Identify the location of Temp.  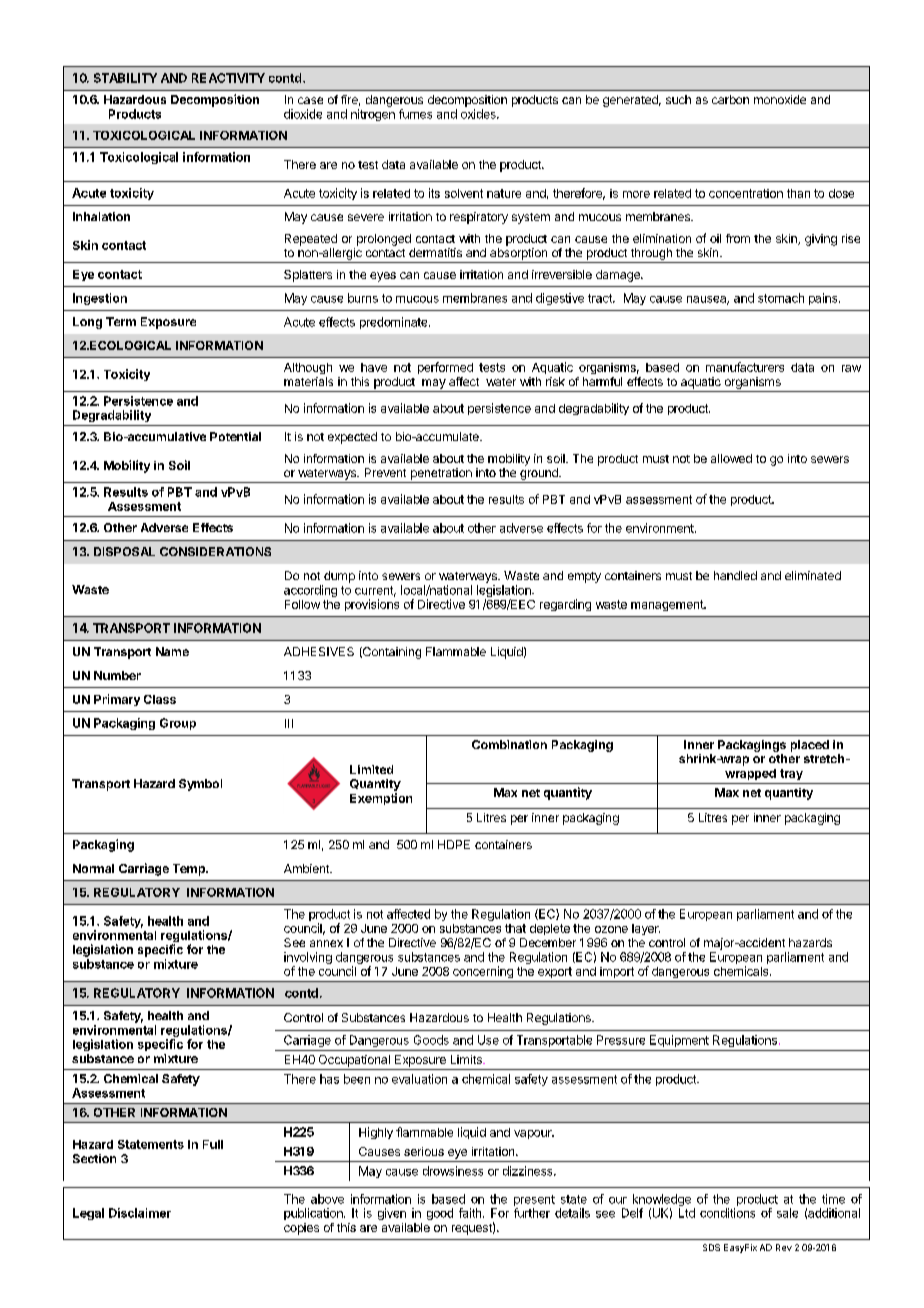
(190, 870).
